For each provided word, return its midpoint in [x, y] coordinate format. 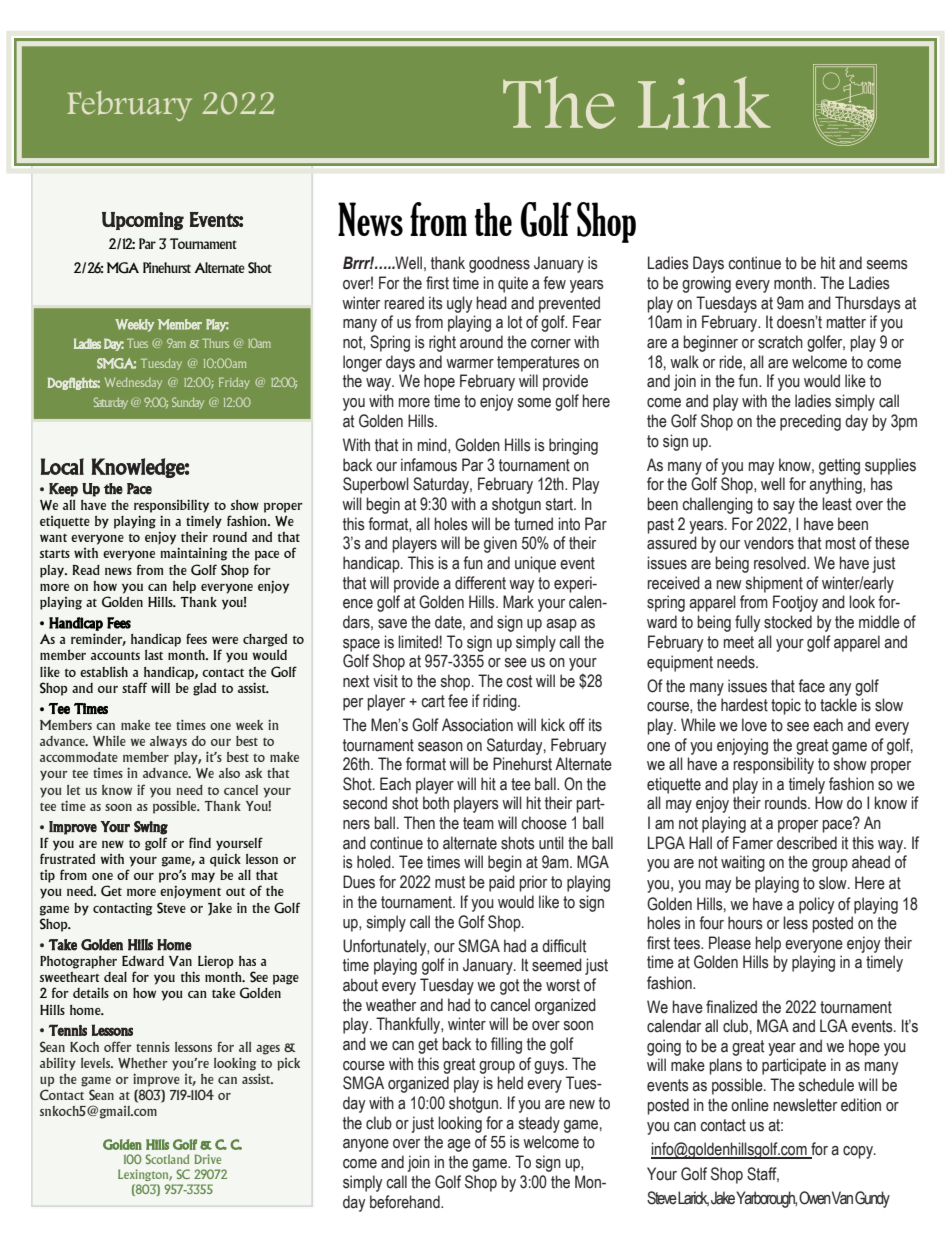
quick [225, 860]
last [154, 655]
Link [704, 103]
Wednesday [133, 383]
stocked [788, 622]
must [450, 882]
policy [816, 905]
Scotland [167, 1159]
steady [539, 1124]
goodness [499, 264]
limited [418, 642]
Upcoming [143, 221]
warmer [470, 364]
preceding [810, 422]
